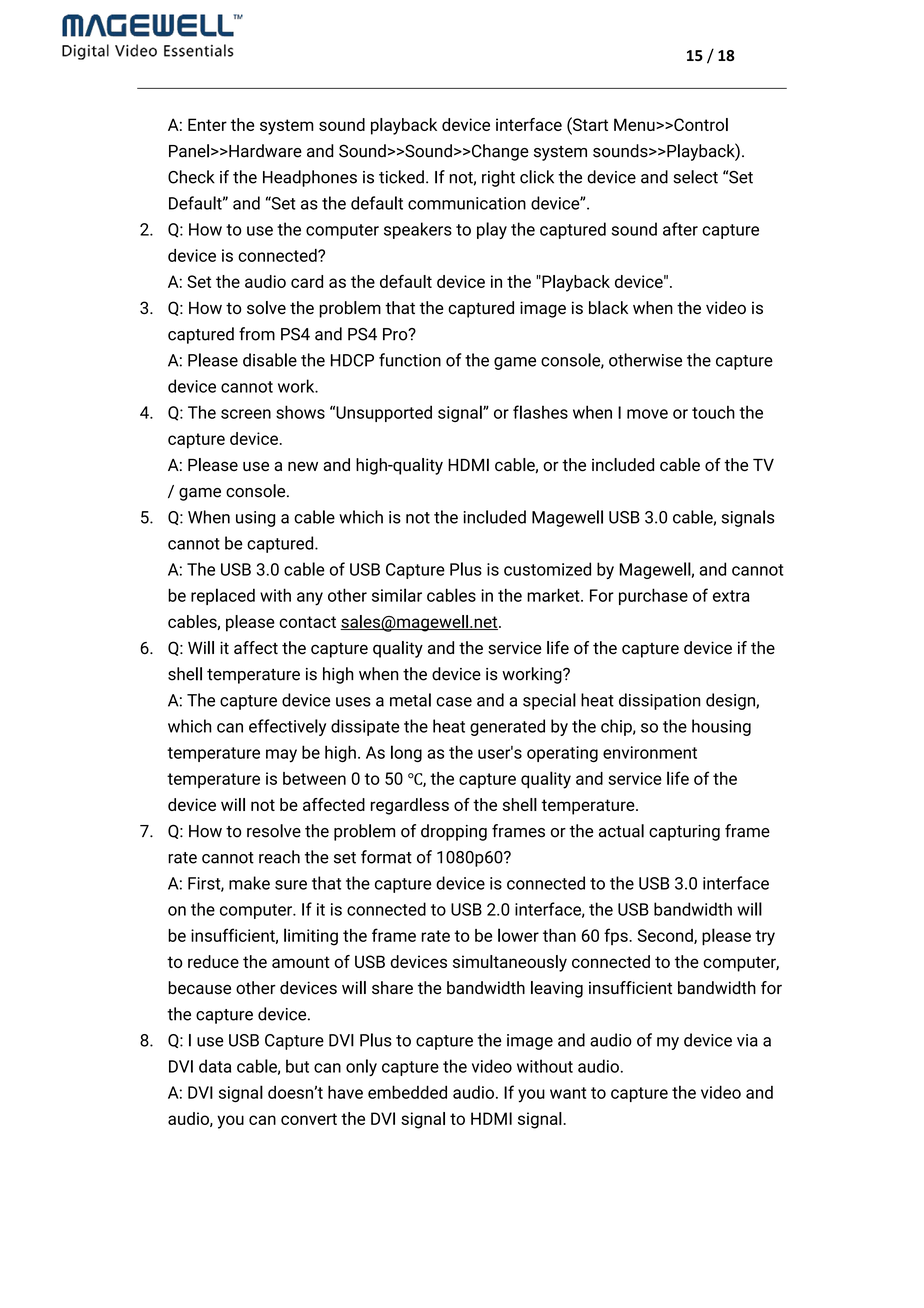  Describe the element at coordinates (498, 178) in the document. I see `right` at that location.
